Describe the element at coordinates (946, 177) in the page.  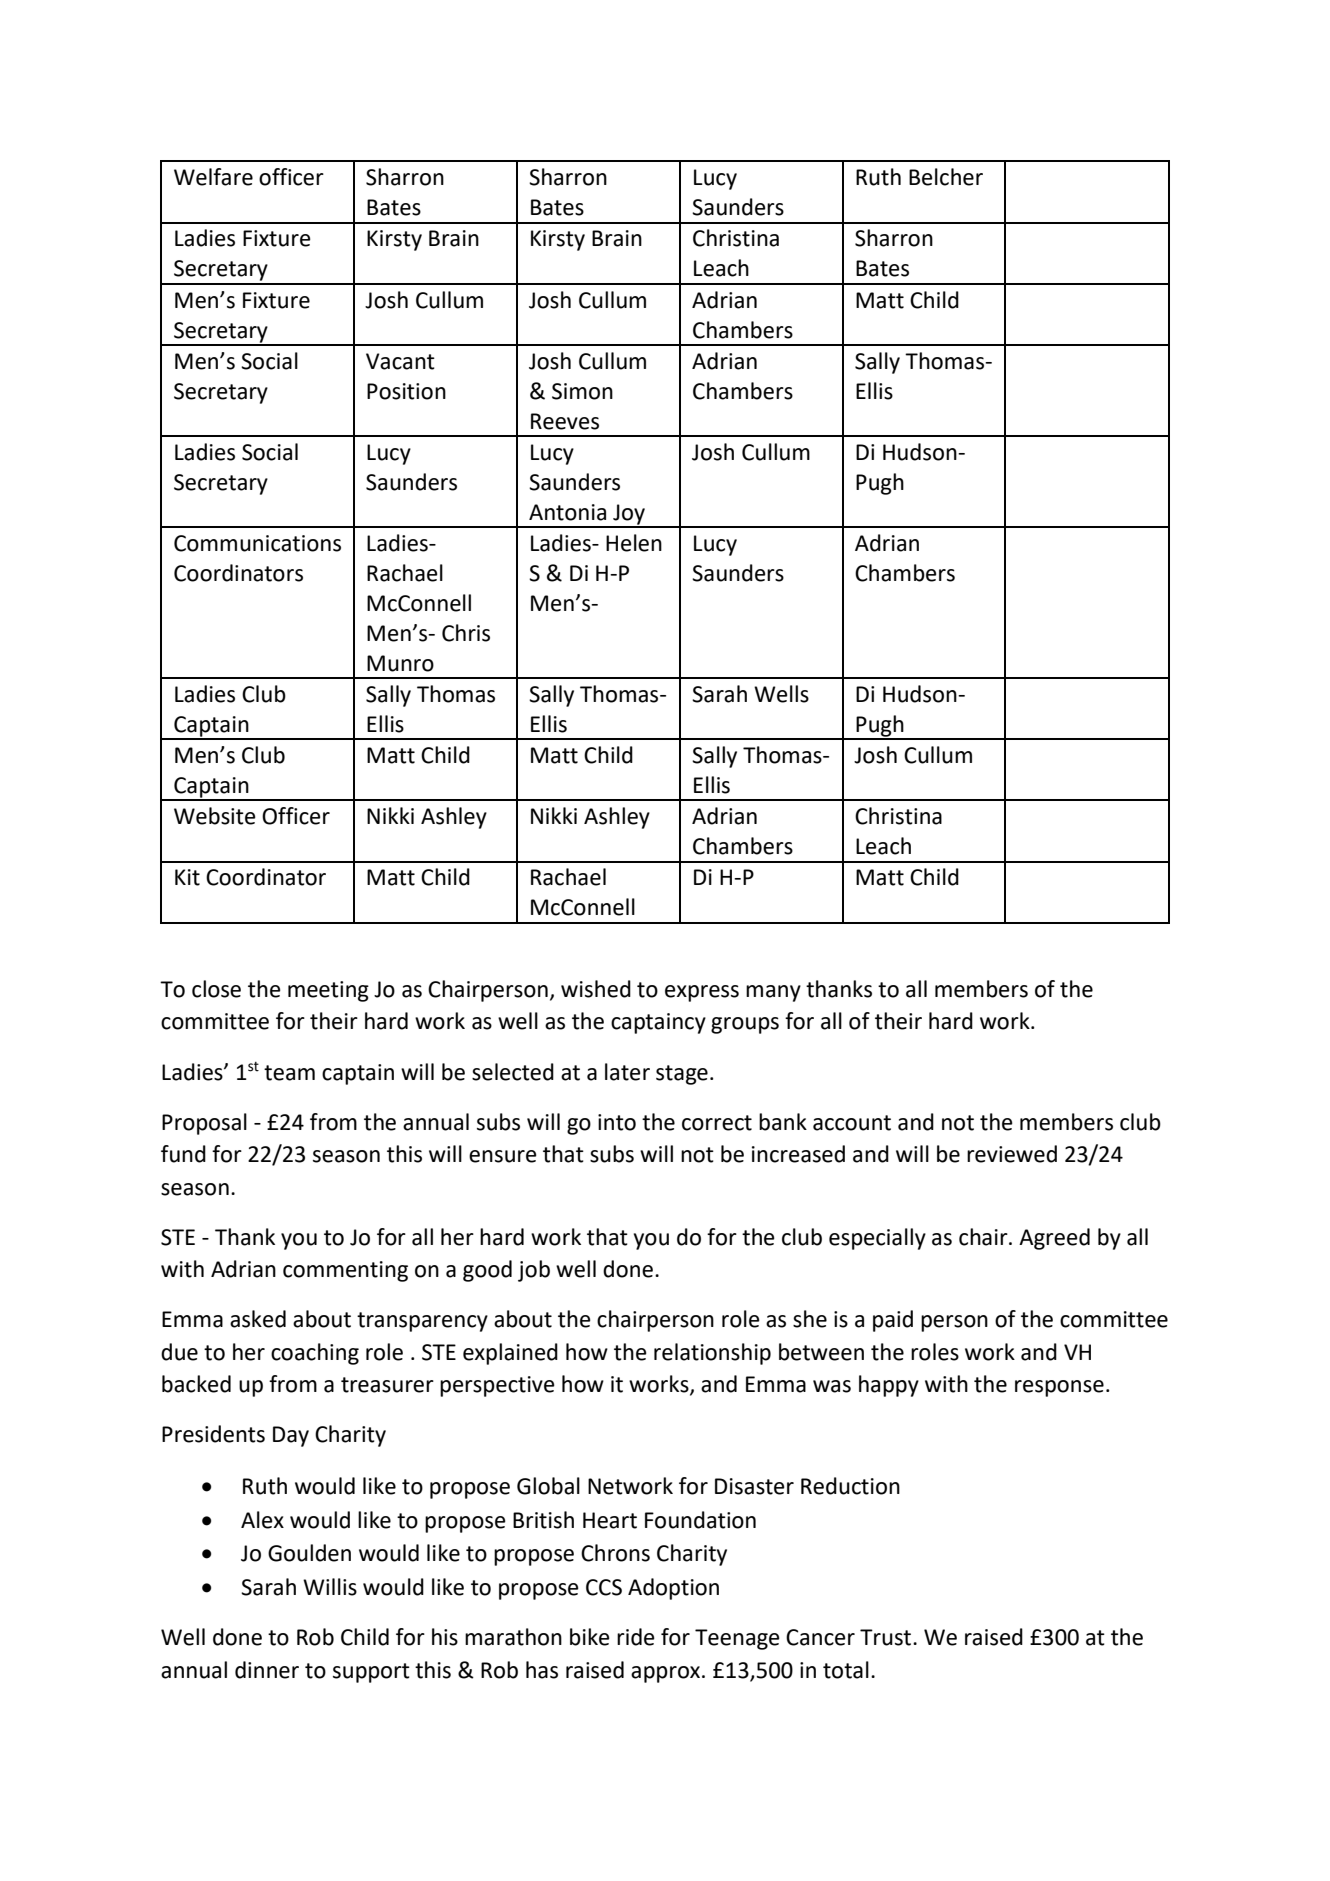
I see `Belcher` at that location.
